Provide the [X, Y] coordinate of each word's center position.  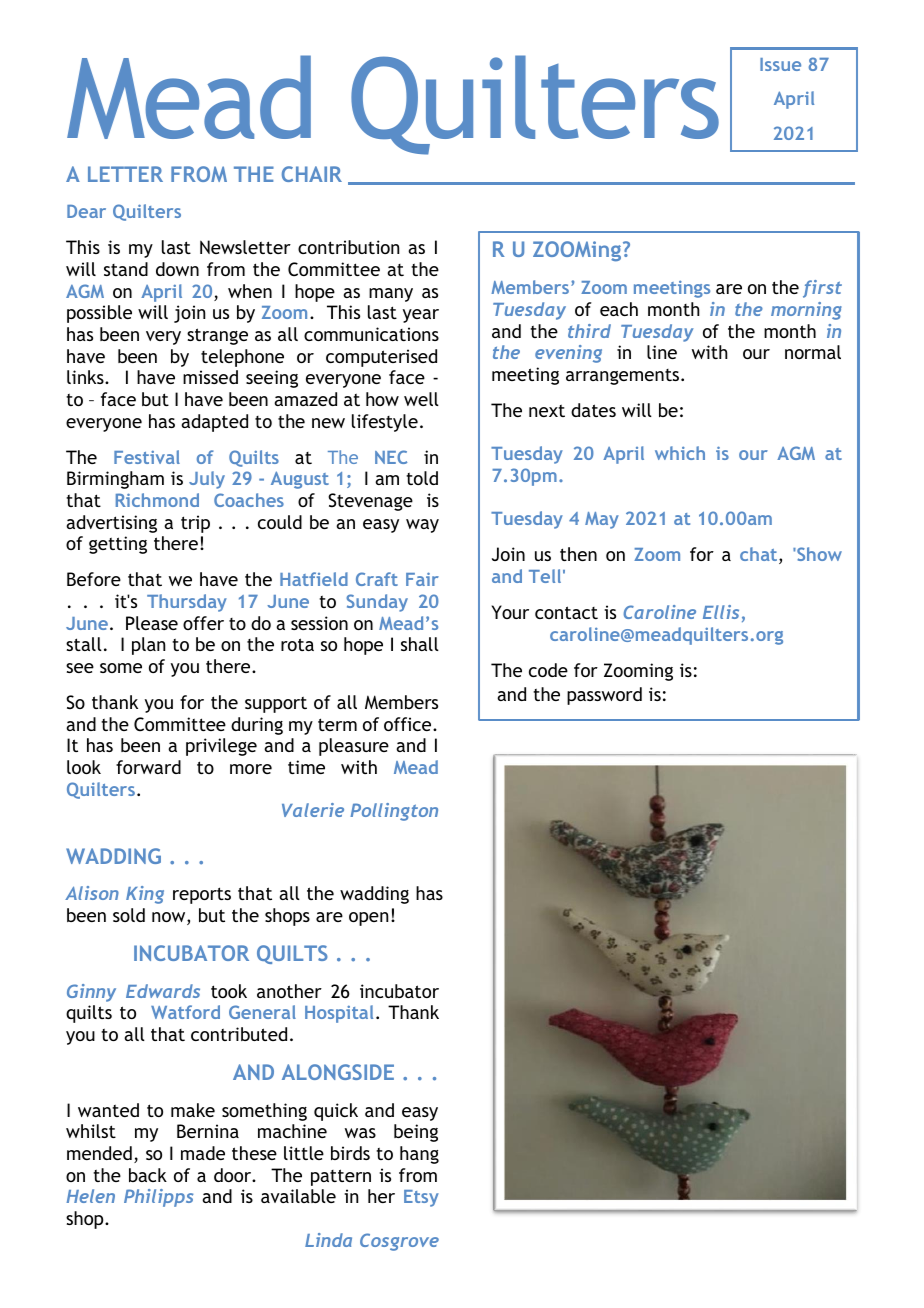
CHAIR [312, 174]
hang [419, 1155]
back [148, 1175]
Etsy [421, 1198]
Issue [780, 64]
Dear [86, 211]
